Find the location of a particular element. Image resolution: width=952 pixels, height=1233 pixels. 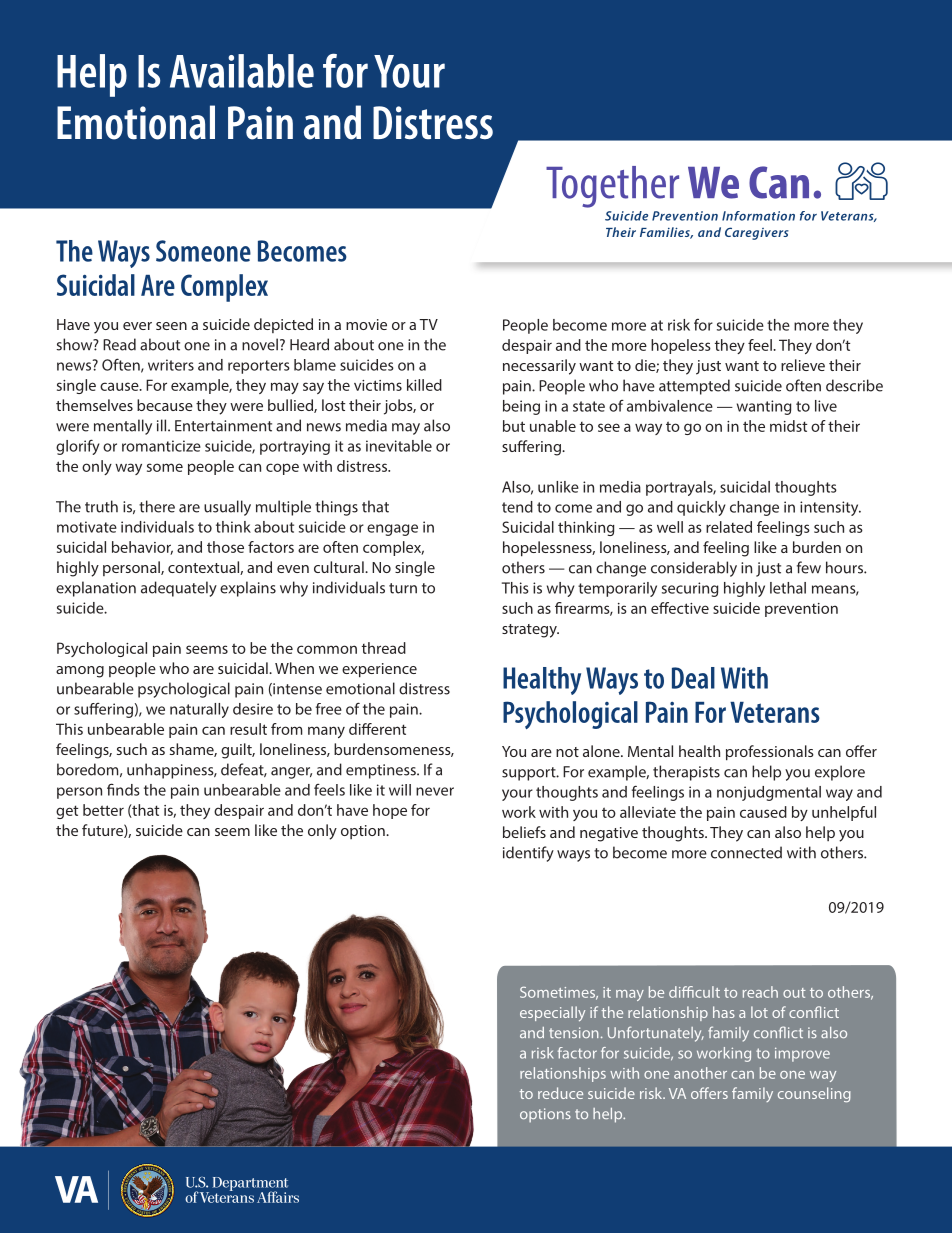

seen is located at coordinates (171, 326).
